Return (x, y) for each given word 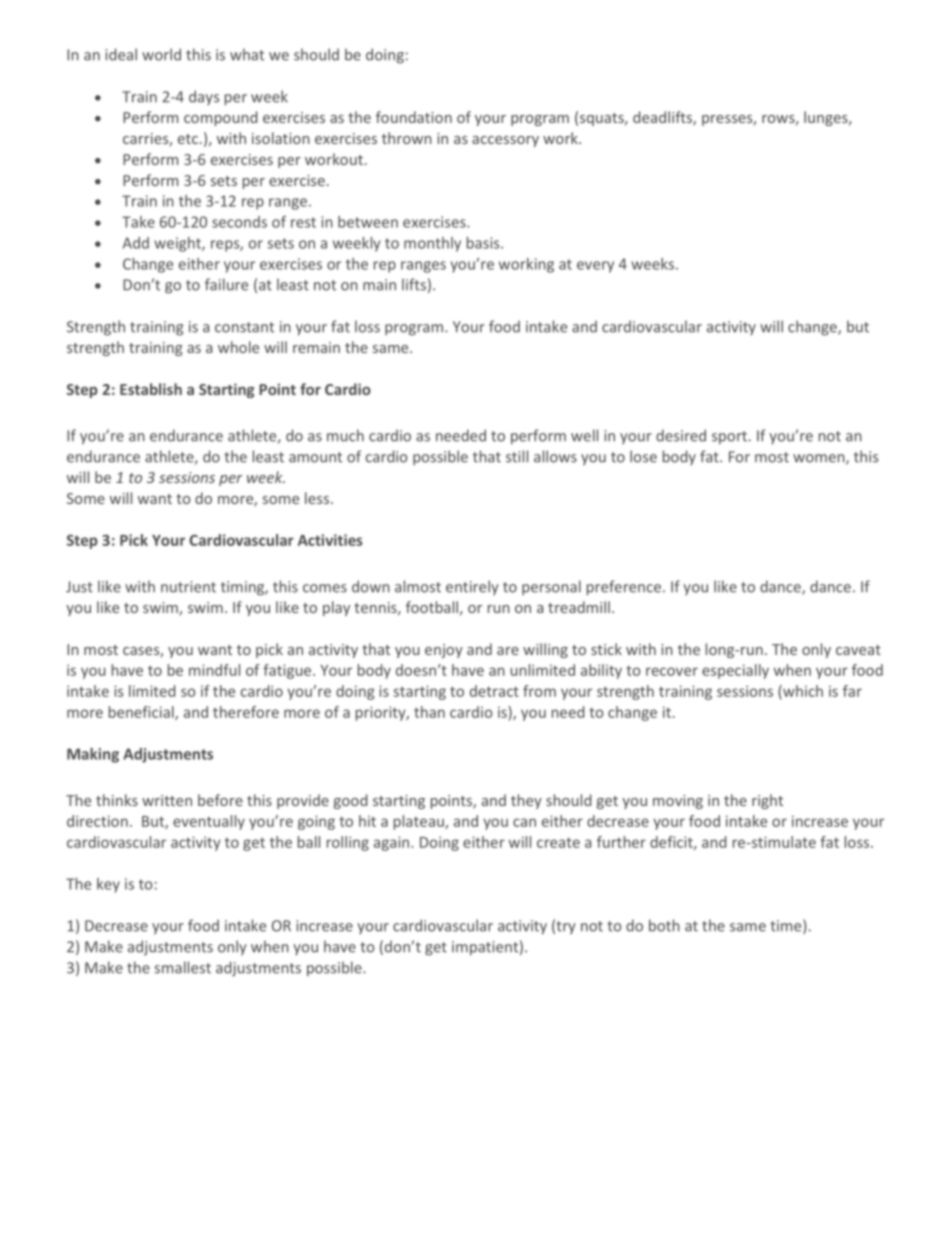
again (393, 843)
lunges (827, 118)
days (204, 97)
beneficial (142, 713)
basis (484, 243)
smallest (183, 967)
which (802, 692)
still (517, 456)
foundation (414, 117)
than (429, 712)
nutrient (188, 587)
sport (729, 438)
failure (226, 284)
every (595, 267)
